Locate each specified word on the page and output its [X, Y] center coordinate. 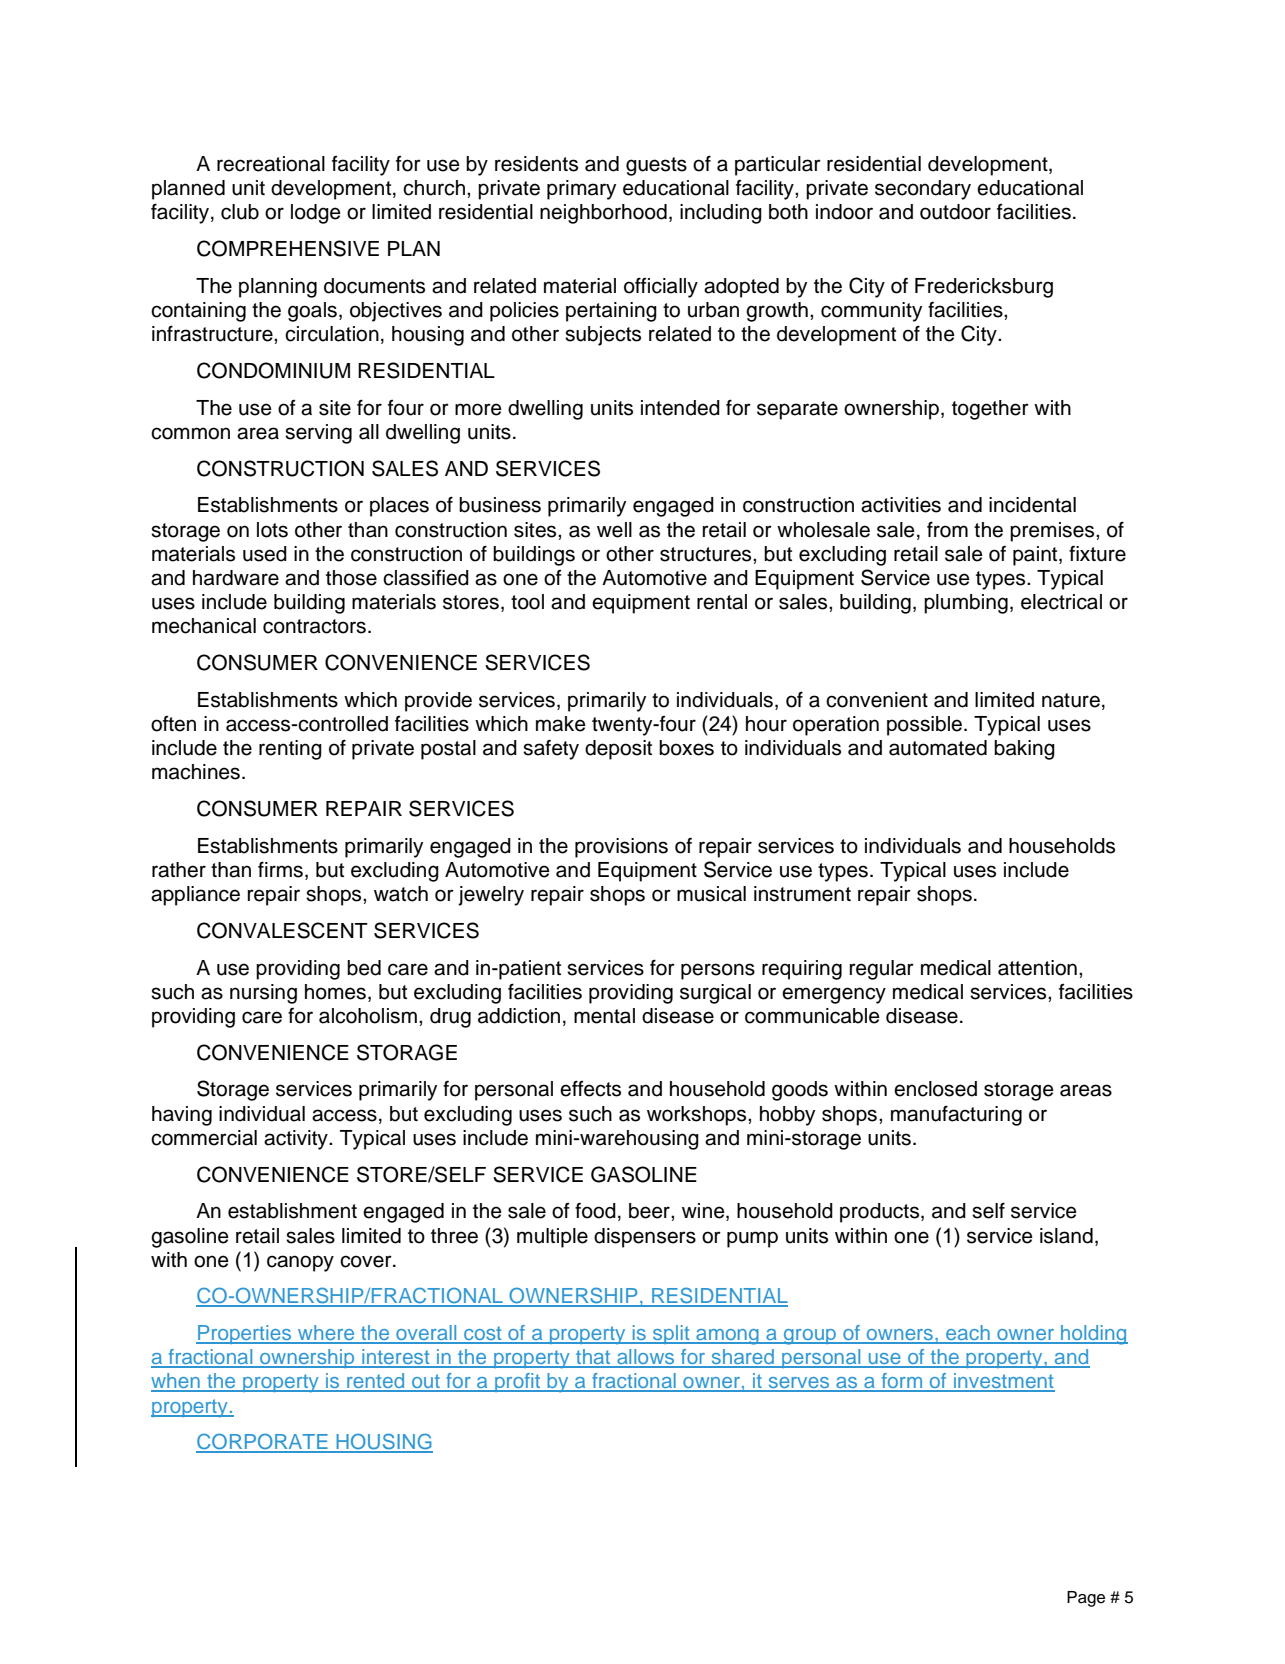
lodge [316, 214]
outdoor [955, 212]
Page [1086, 1599]
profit [518, 1382]
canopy [300, 1263]
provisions [621, 848]
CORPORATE [263, 1442]
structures [707, 554]
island [1066, 1236]
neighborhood [603, 214]
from [947, 529]
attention [1037, 968]
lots [272, 530]
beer [650, 1211]
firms [280, 869]
